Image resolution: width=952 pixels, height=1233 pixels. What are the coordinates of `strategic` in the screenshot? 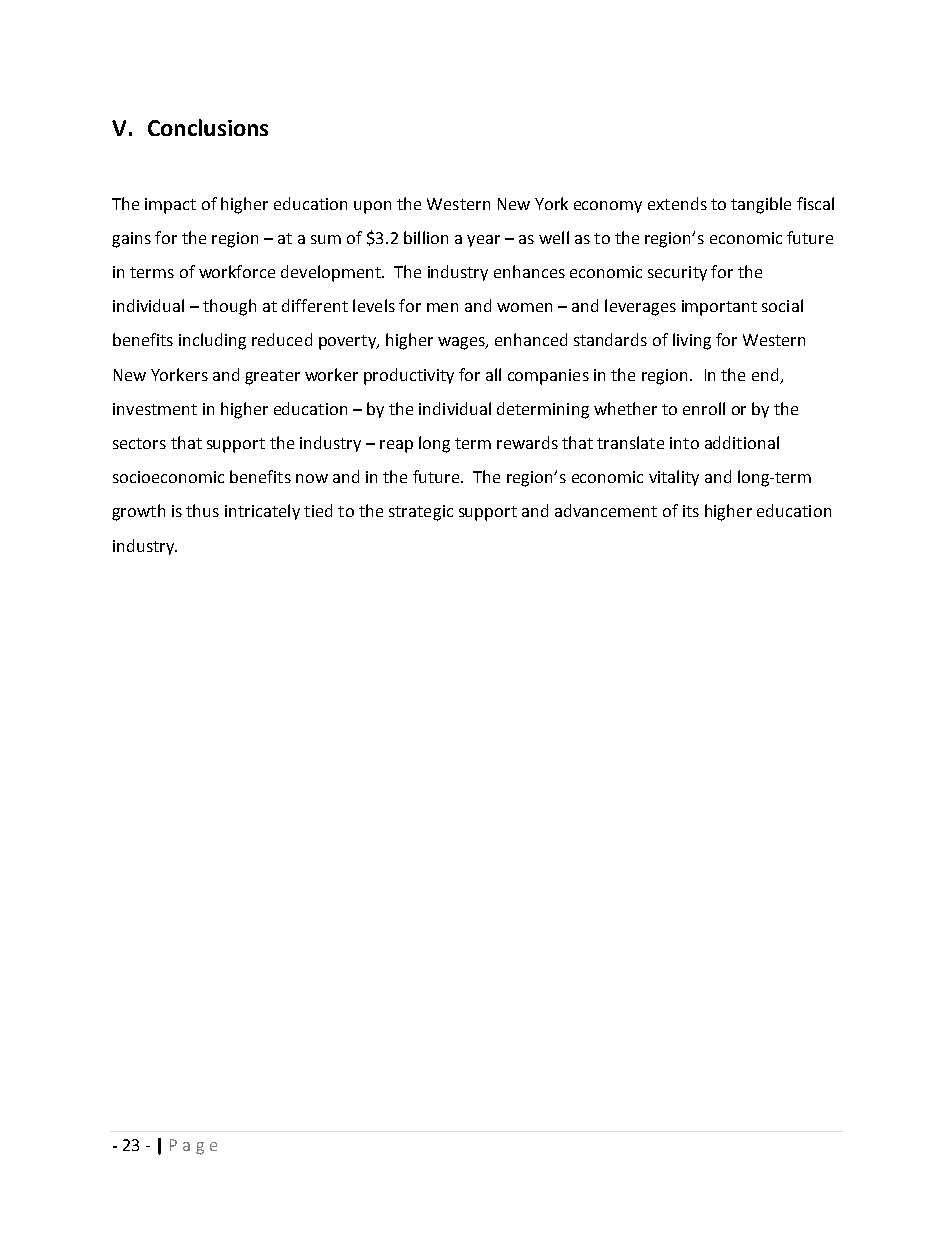 It's located at (421, 513).
